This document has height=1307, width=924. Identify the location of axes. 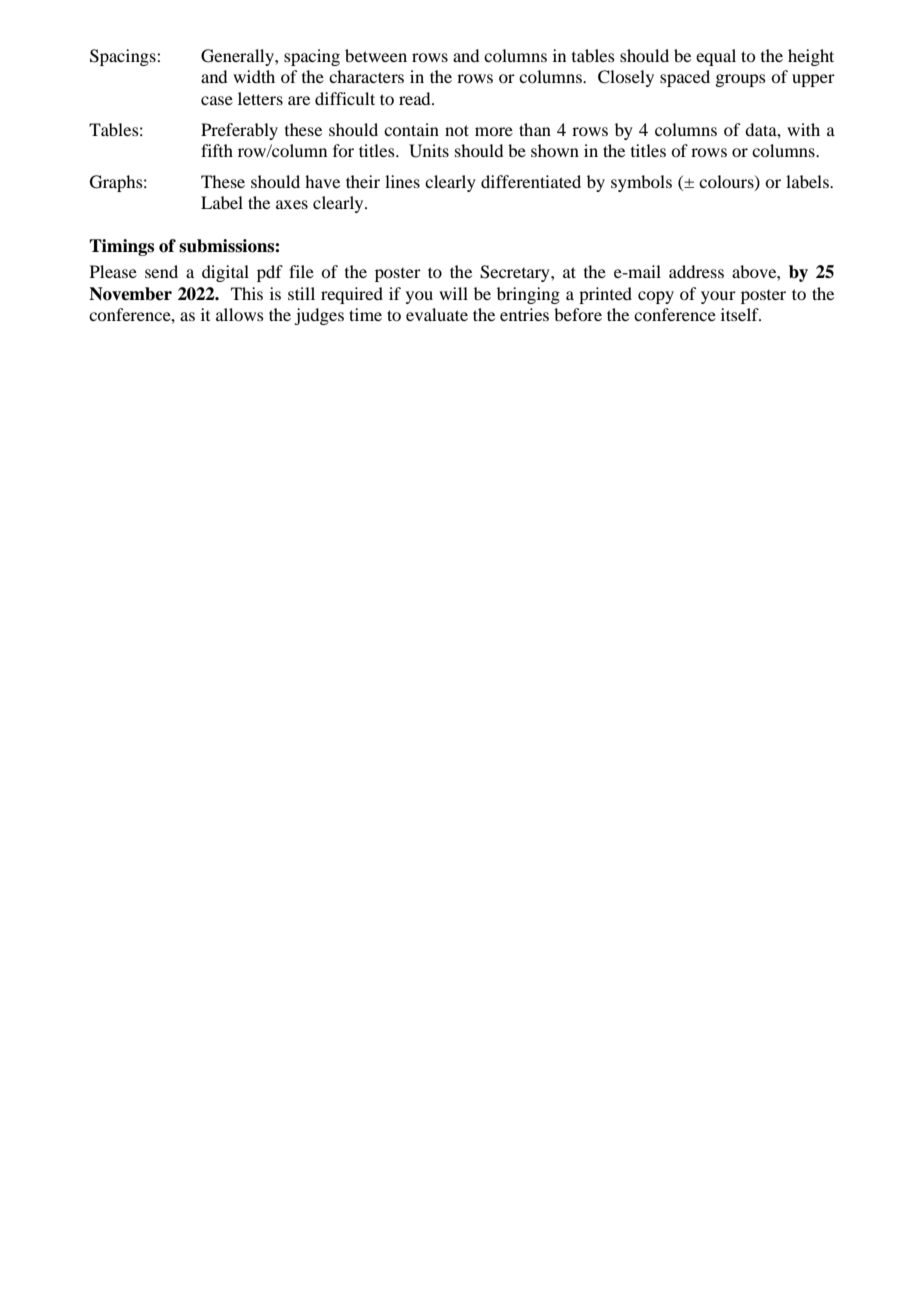
(292, 204).
